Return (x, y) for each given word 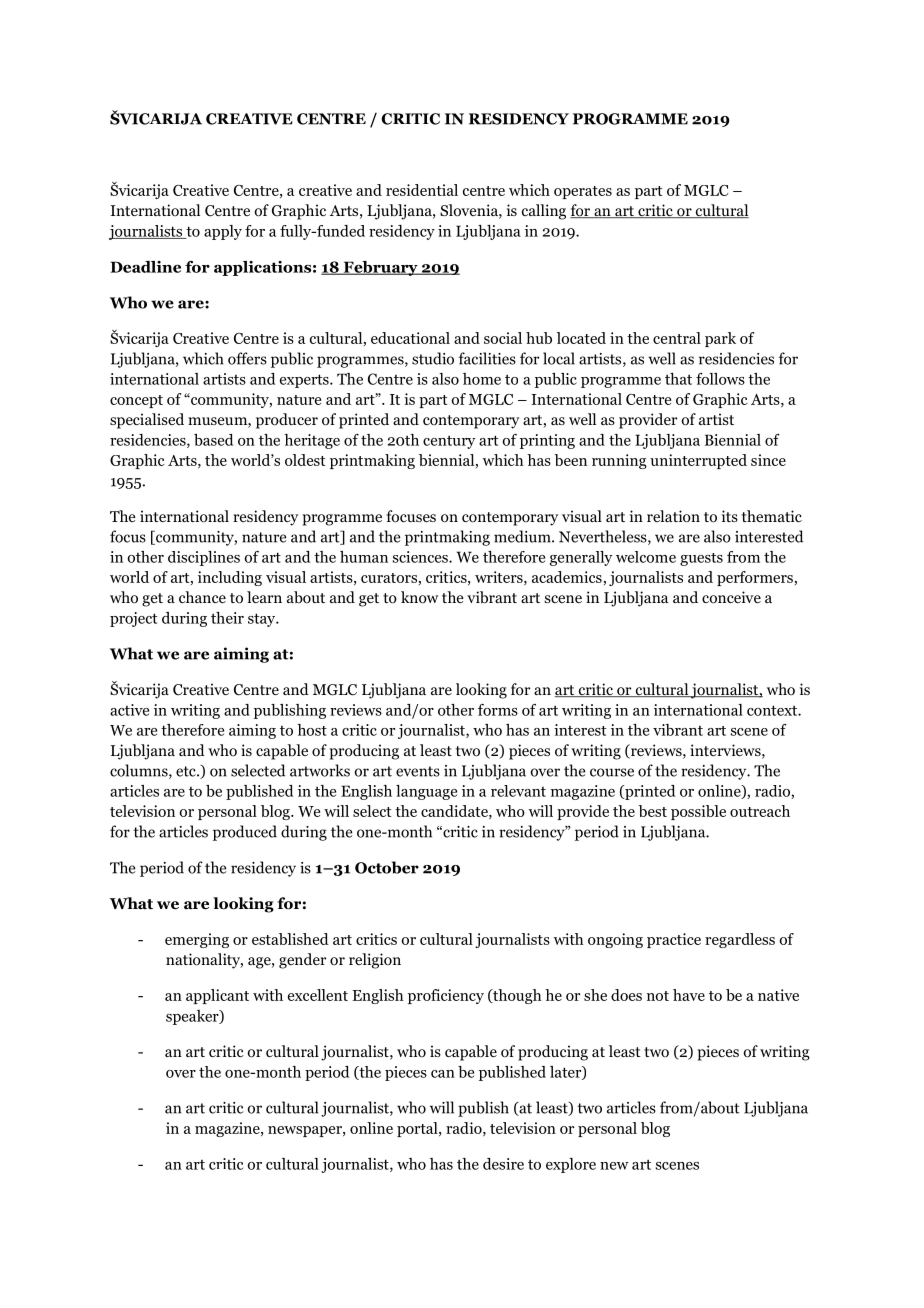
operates (583, 192)
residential (422, 190)
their (227, 618)
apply (223, 232)
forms (498, 710)
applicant (217, 996)
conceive (731, 597)
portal (418, 1129)
